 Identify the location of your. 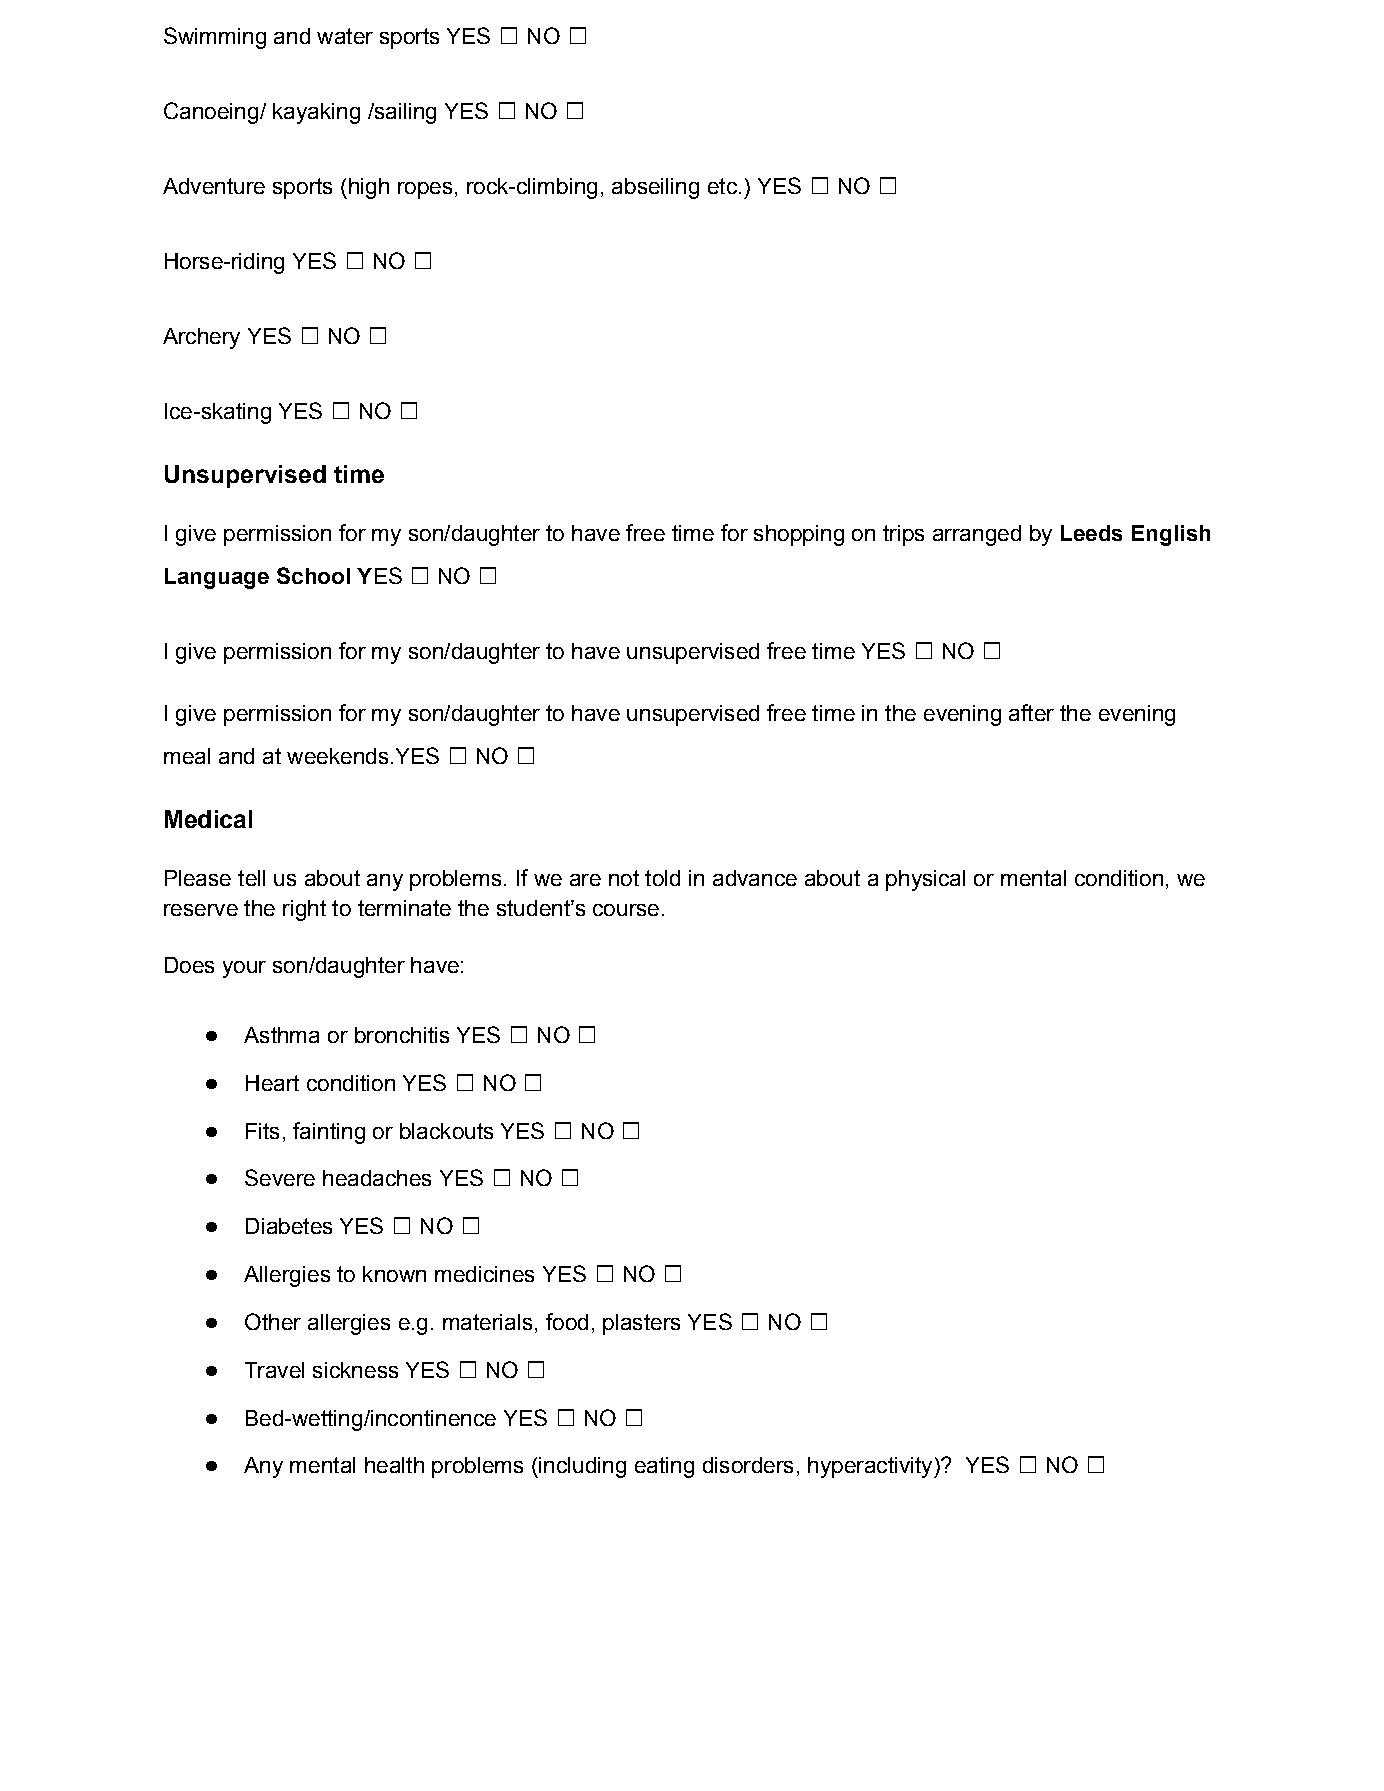
(244, 969).
